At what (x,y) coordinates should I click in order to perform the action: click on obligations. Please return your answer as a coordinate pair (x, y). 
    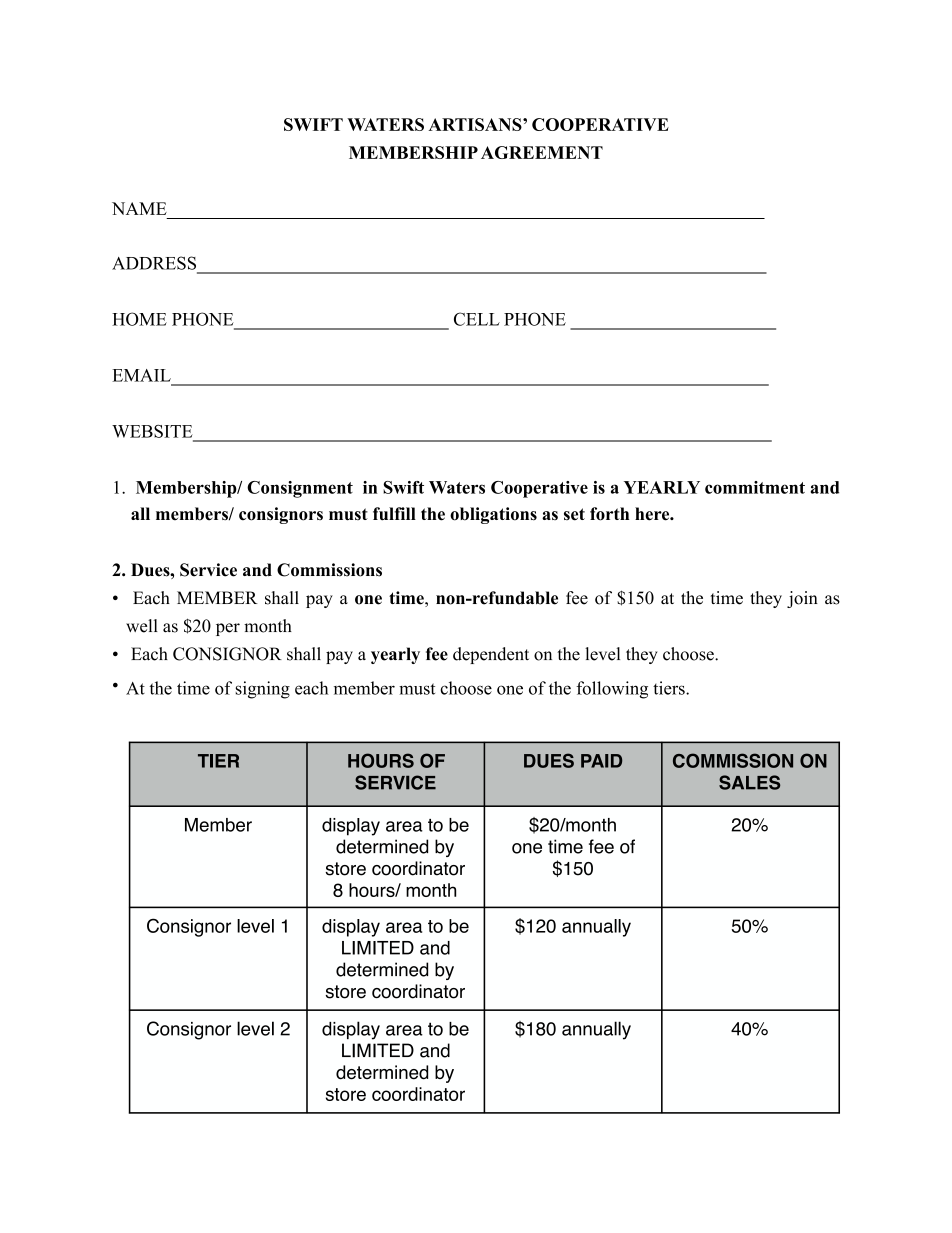
    Looking at the image, I should click on (493, 515).
